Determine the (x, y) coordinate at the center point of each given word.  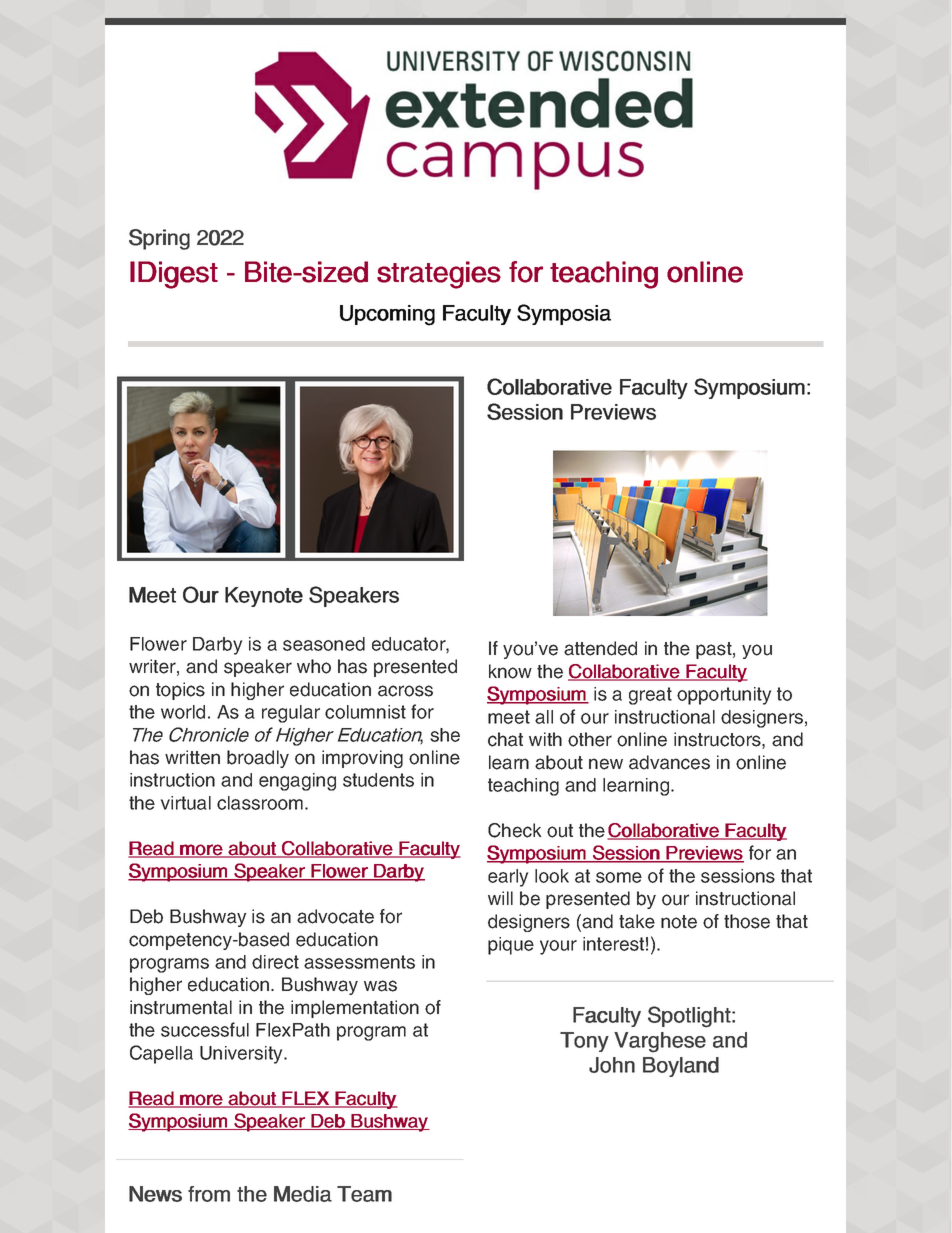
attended (600, 648)
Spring (159, 239)
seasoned (324, 644)
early (508, 878)
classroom (260, 803)
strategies (439, 275)
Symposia (564, 314)
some (619, 877)
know (510, 671)
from (209, 1194)
